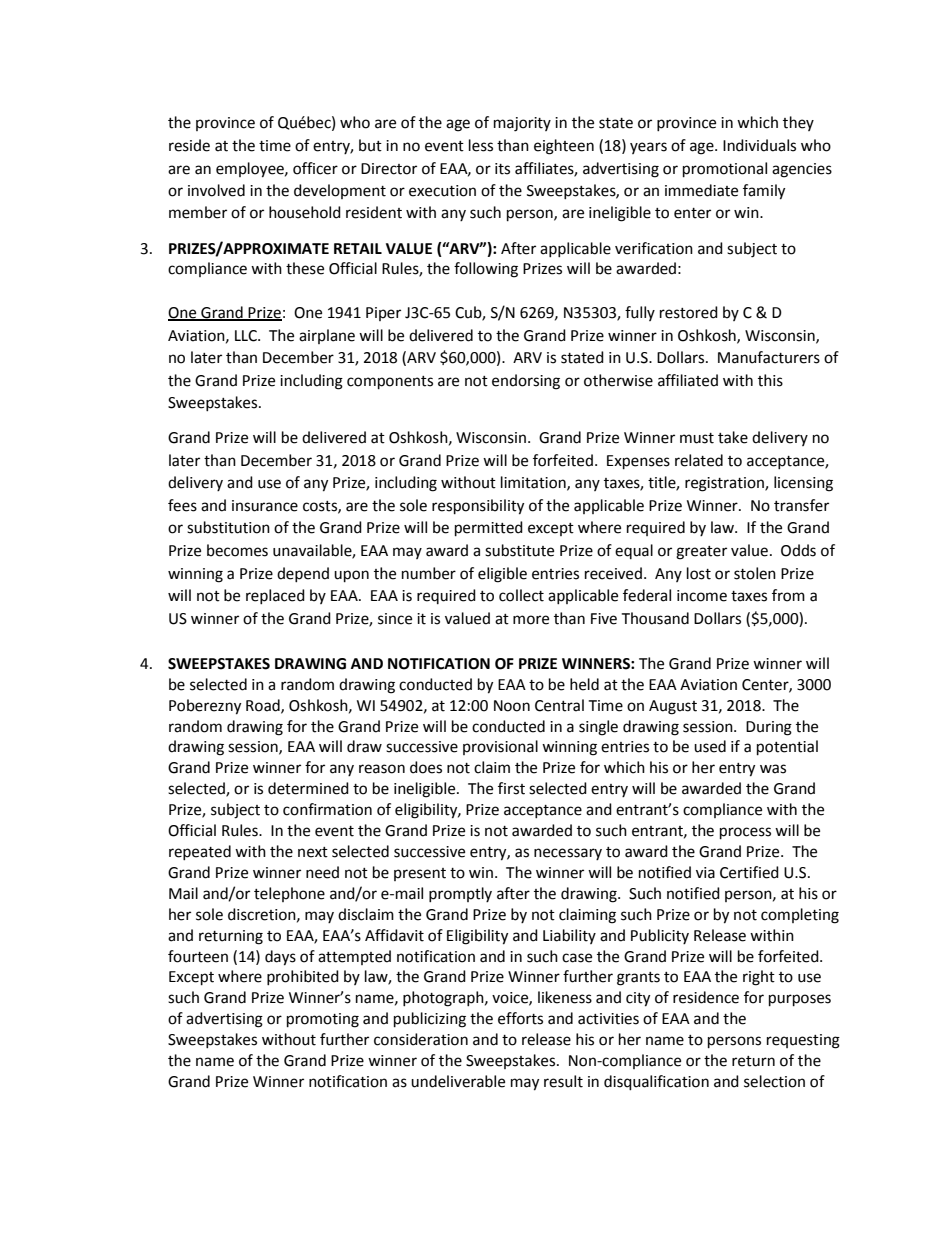 This screenshot has width=952, height=1233. Describe the element at coordinates (315, 168) in the screenshot. I see `officer` at that location.
